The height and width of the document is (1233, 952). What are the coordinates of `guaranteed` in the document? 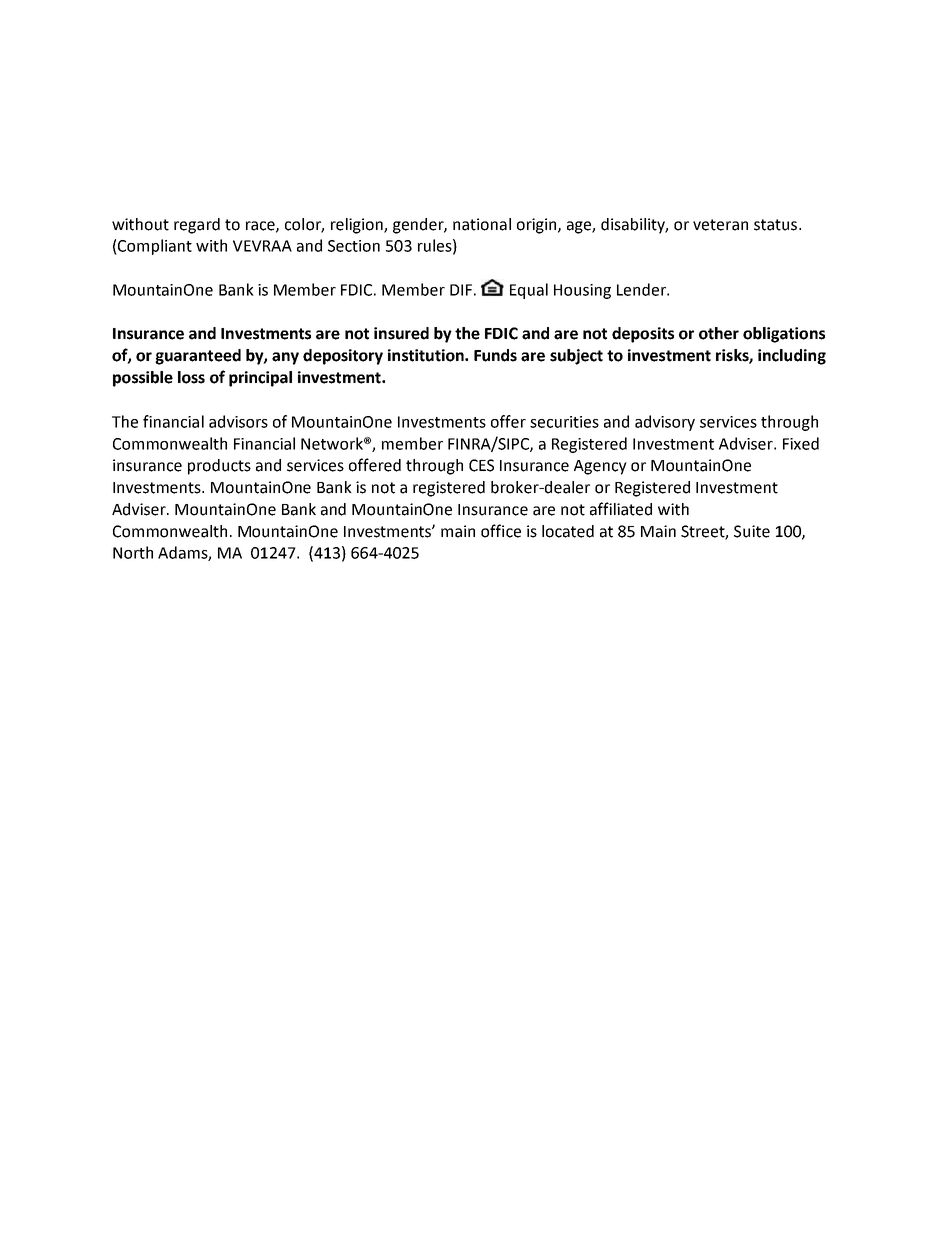 It's located at (198, 357).
